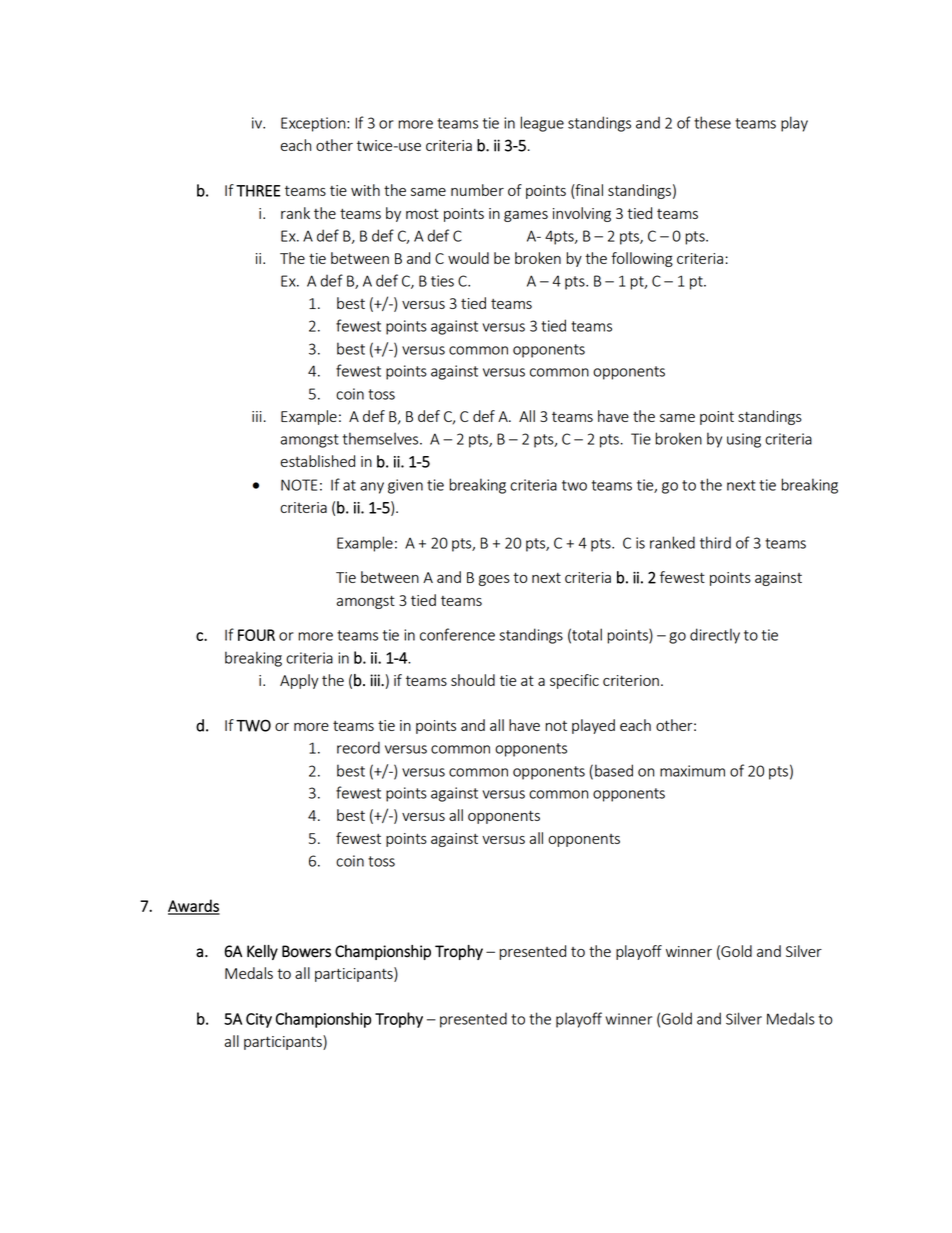  What do you see at coordinates (715, 542) in the image?
I see `third` at bounding box center [715, 542].
